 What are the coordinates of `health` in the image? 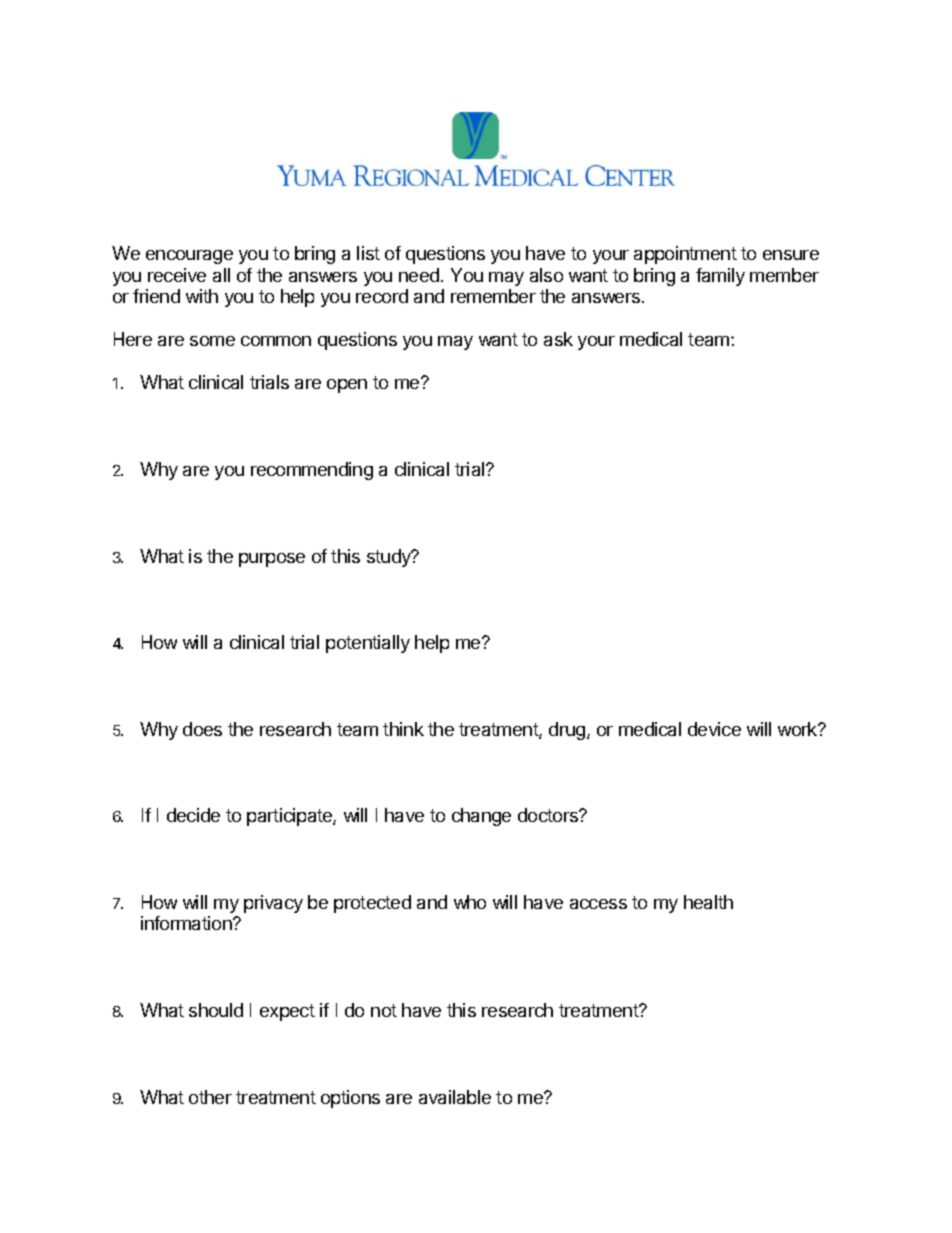 It's located at (708, 902).
